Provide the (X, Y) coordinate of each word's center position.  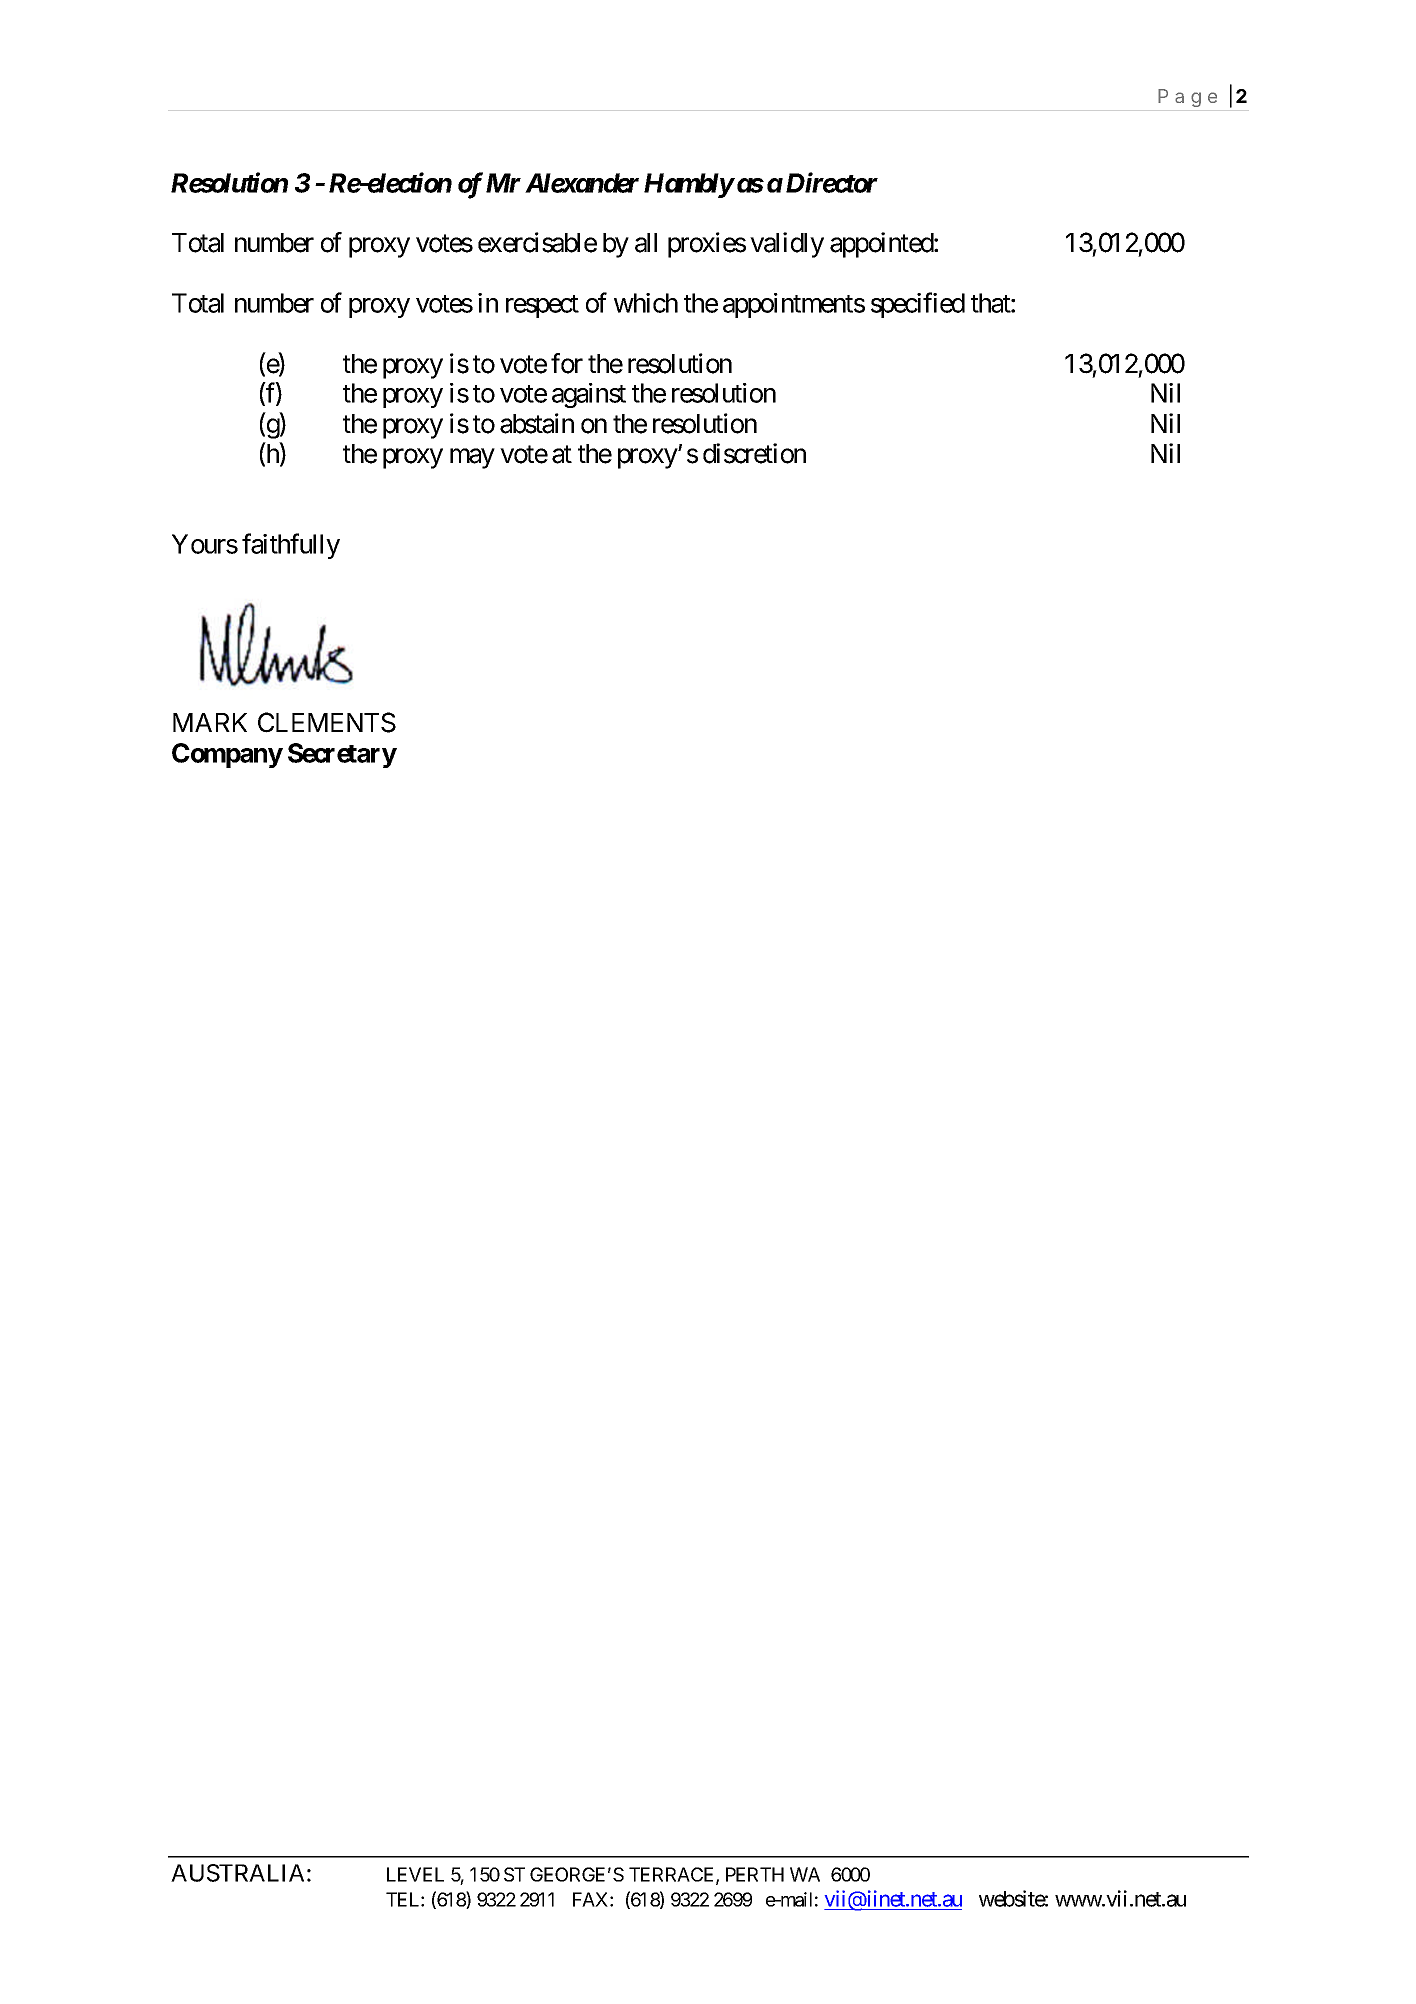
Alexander (582, 183)
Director (832, 182)
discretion (754, 453)
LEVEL (415, 1874)
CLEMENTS (327, 722)
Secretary (342, 755)
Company (227, 755)
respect (542, 306)
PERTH (755, 1874)
